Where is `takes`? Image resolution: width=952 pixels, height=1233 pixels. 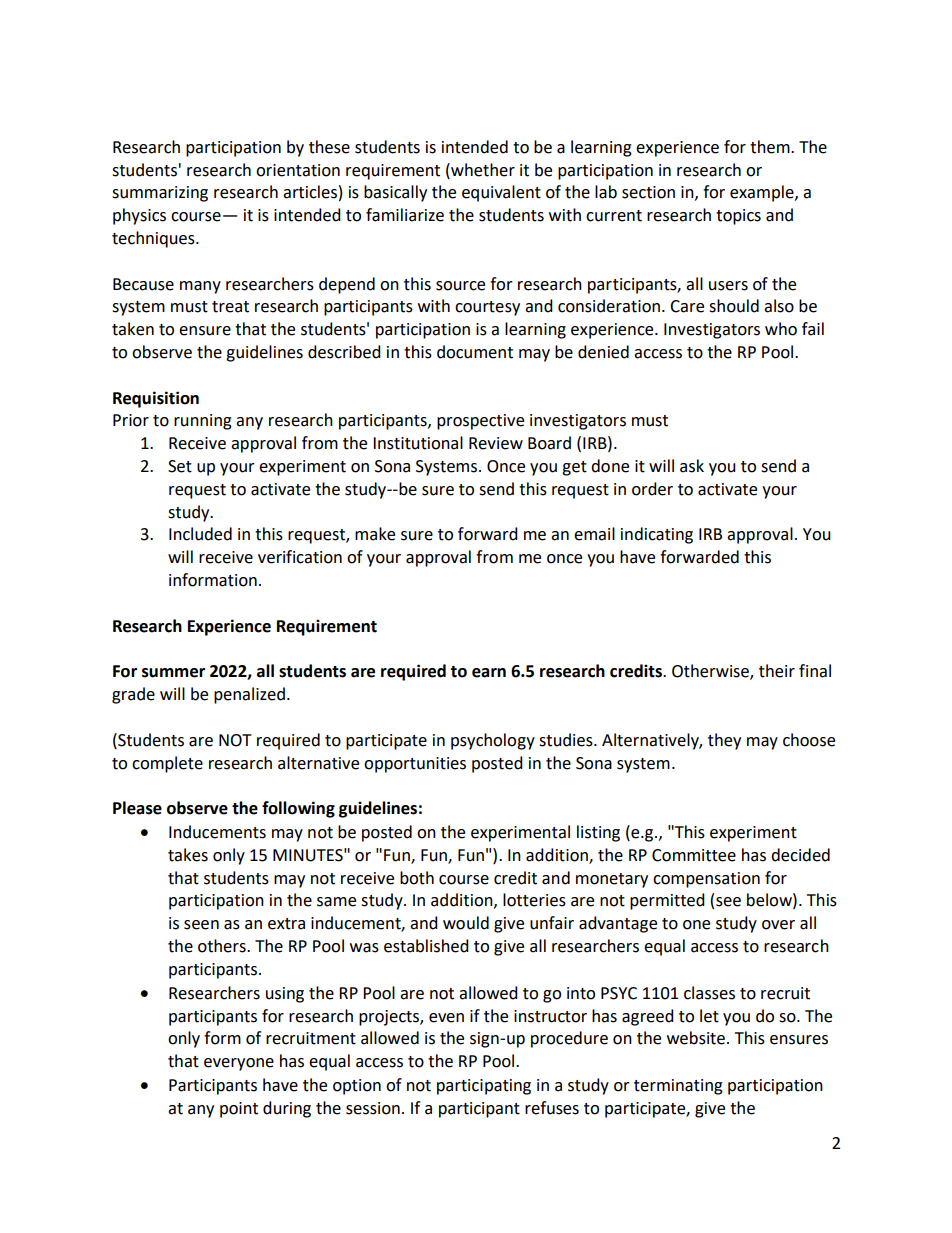
takes is located at coordinates (188, 855).
